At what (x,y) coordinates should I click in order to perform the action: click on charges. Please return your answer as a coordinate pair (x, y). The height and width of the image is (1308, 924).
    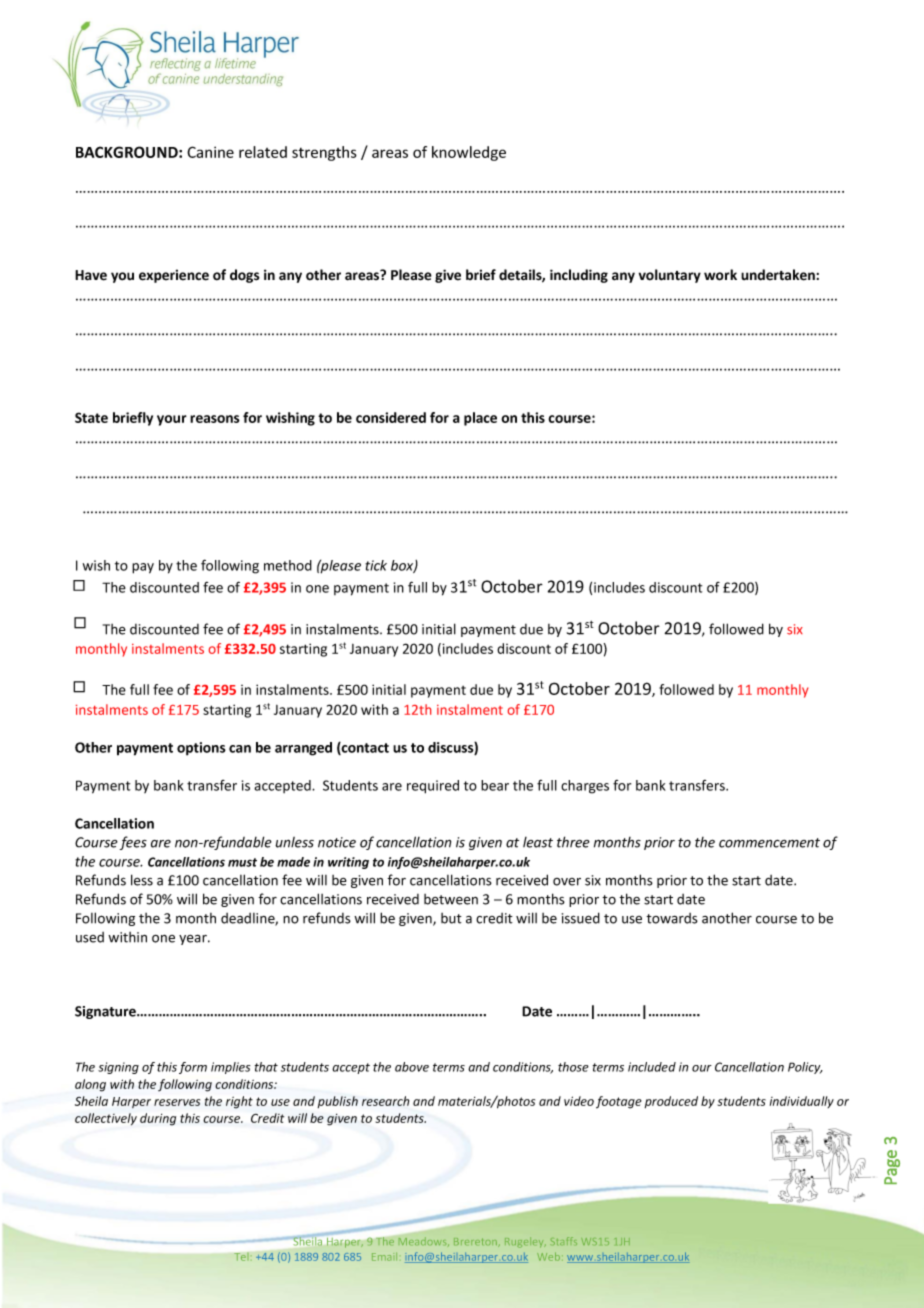
    Looking at the image, I should click on (585, 787).
